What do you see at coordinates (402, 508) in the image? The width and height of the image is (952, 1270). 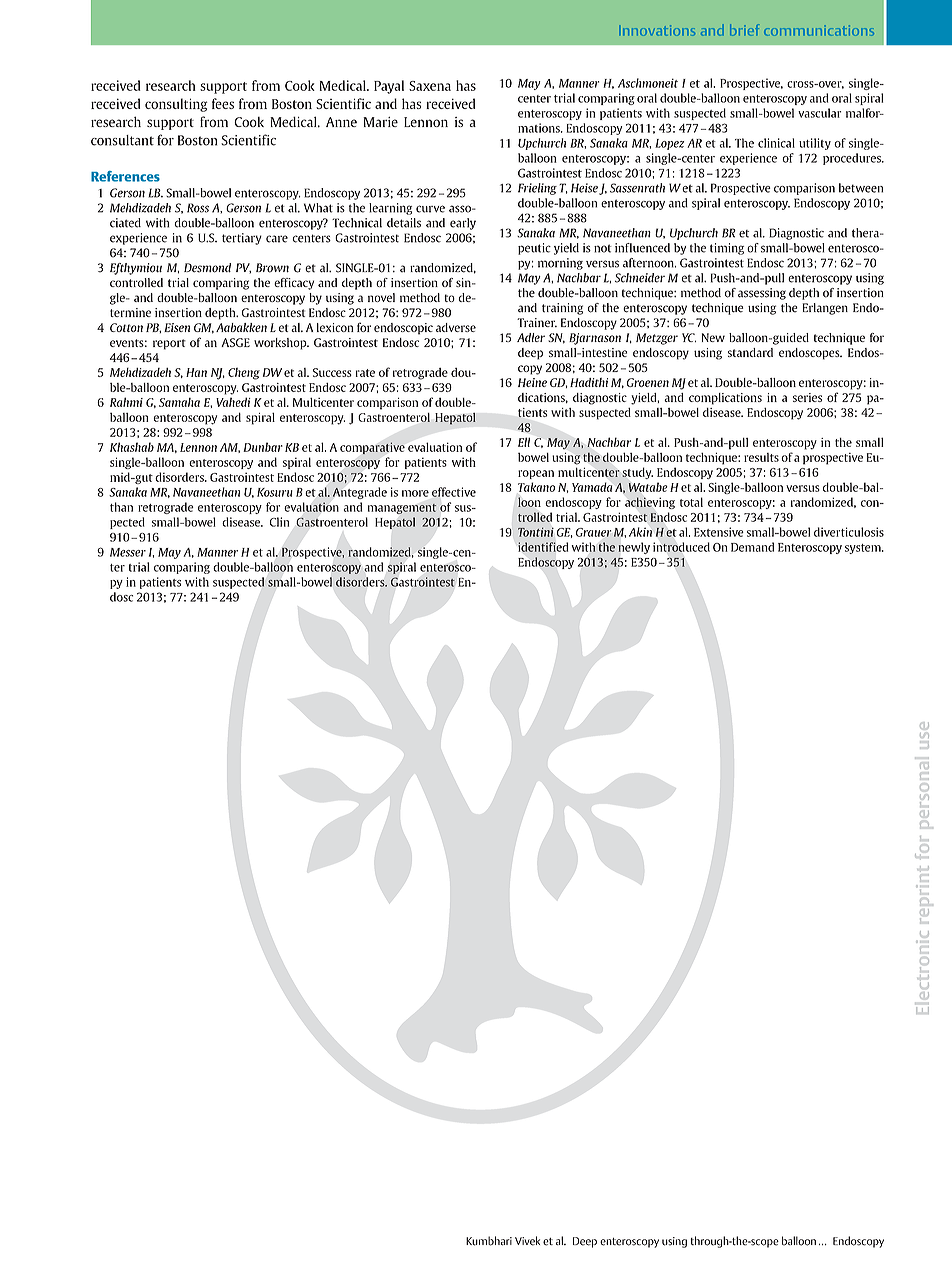 I see `management` at bounding box center [402, 508].
